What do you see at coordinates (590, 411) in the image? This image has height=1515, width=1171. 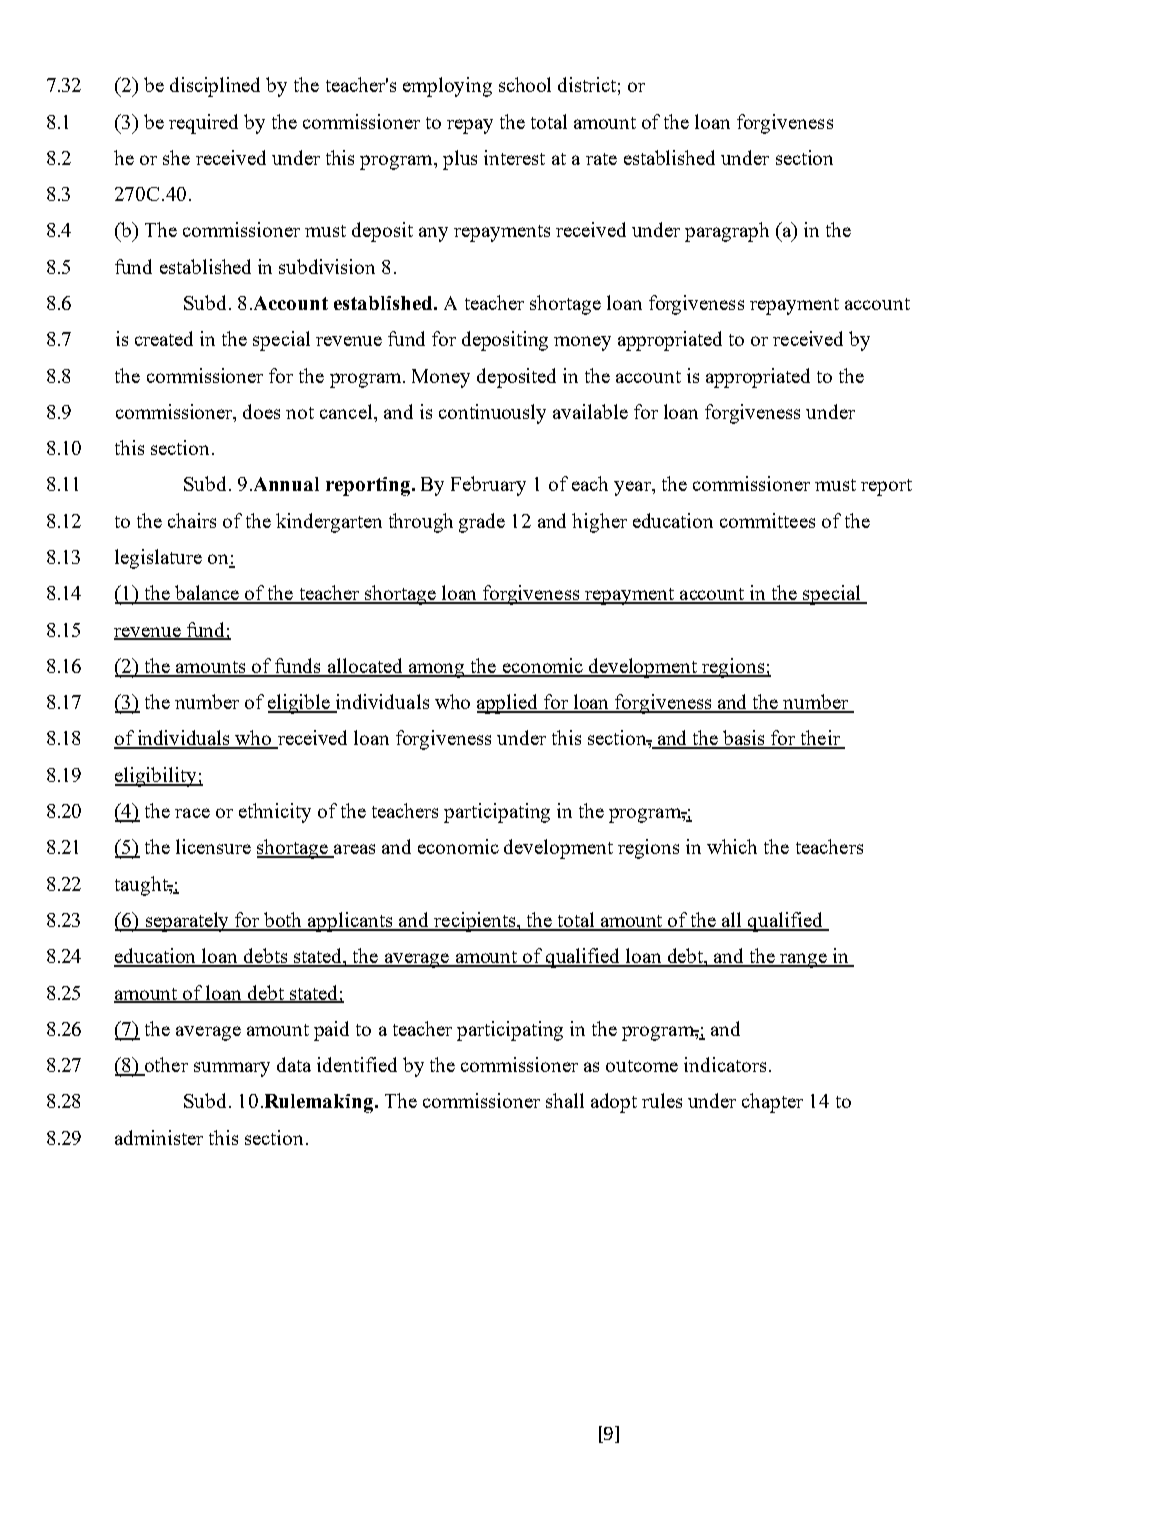 I see `available` at bounding box center [590, 411].
